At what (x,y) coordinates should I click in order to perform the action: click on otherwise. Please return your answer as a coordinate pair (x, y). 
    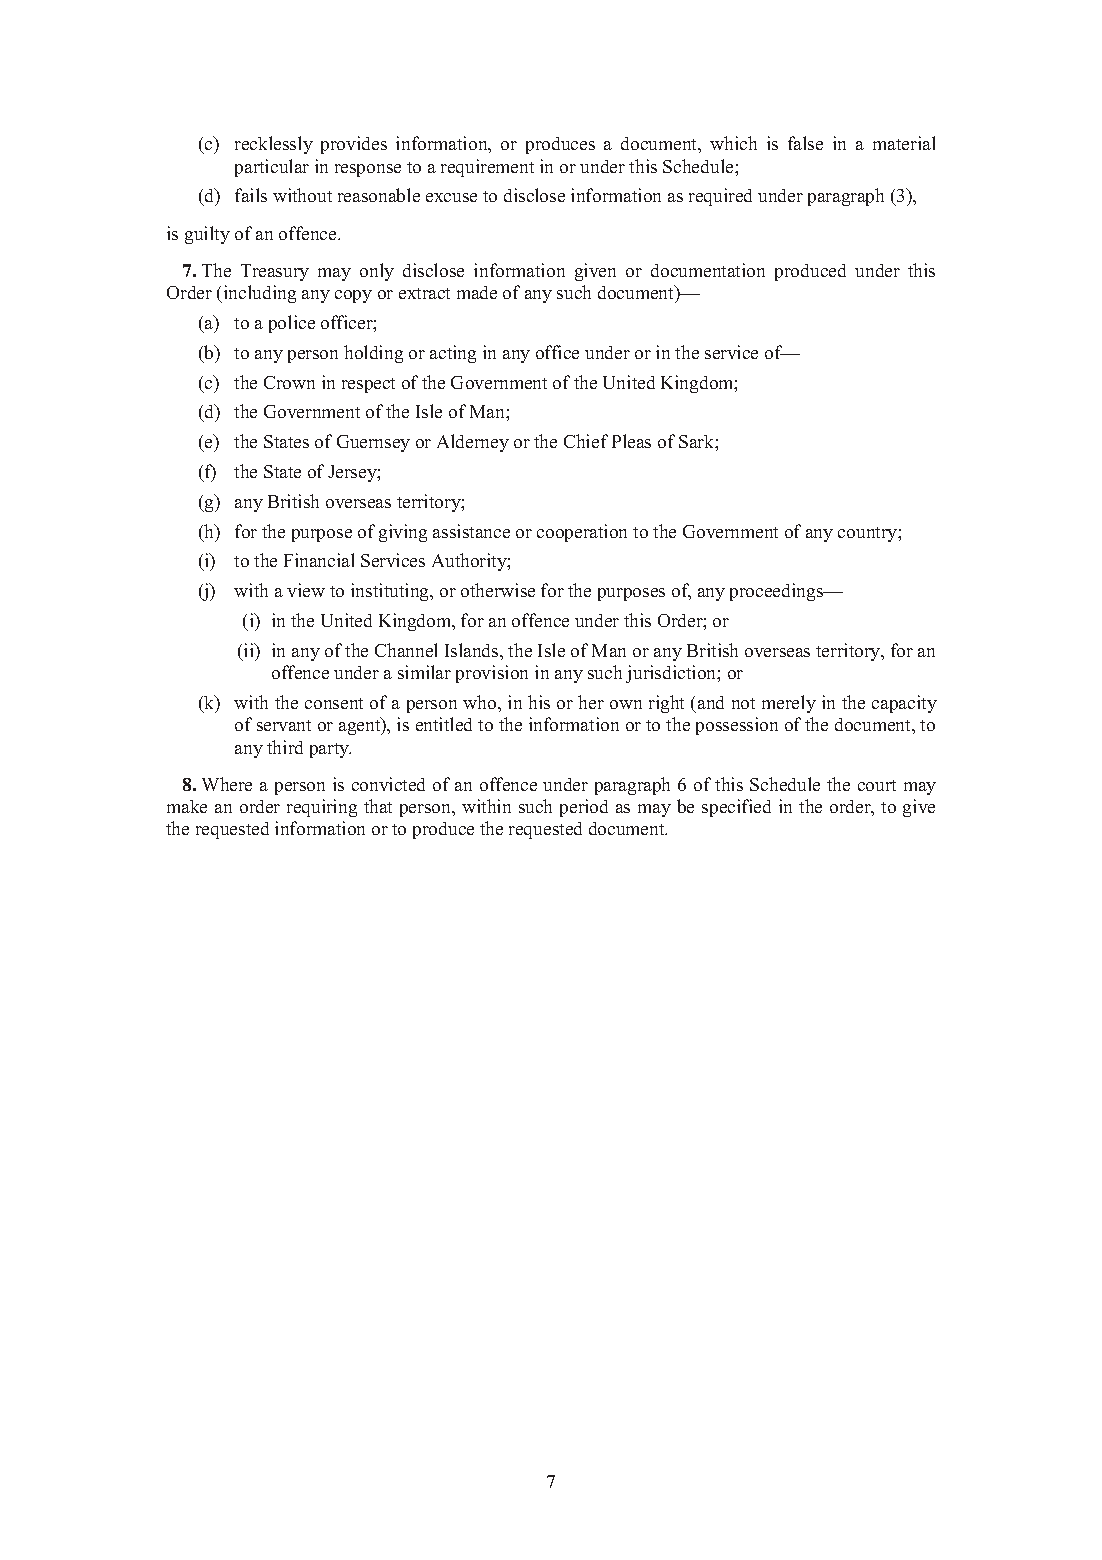
    Looking at the image, I should click on (498, 590).
